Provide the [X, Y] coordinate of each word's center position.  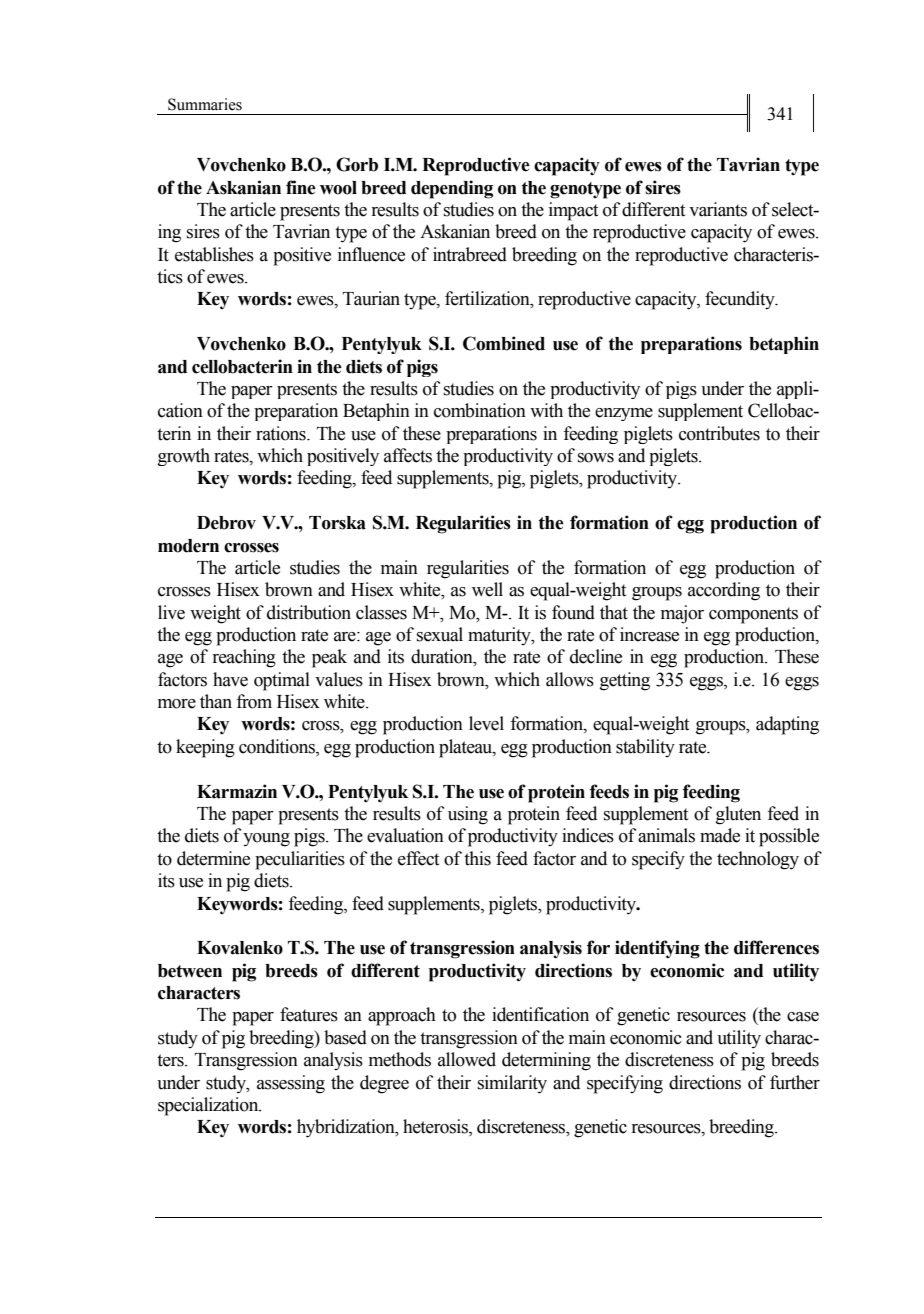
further [795, 1082]
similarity [512, 1084]
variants [718, 209]
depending [452, 189]
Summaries [205, 104]
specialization [209, 1106]
